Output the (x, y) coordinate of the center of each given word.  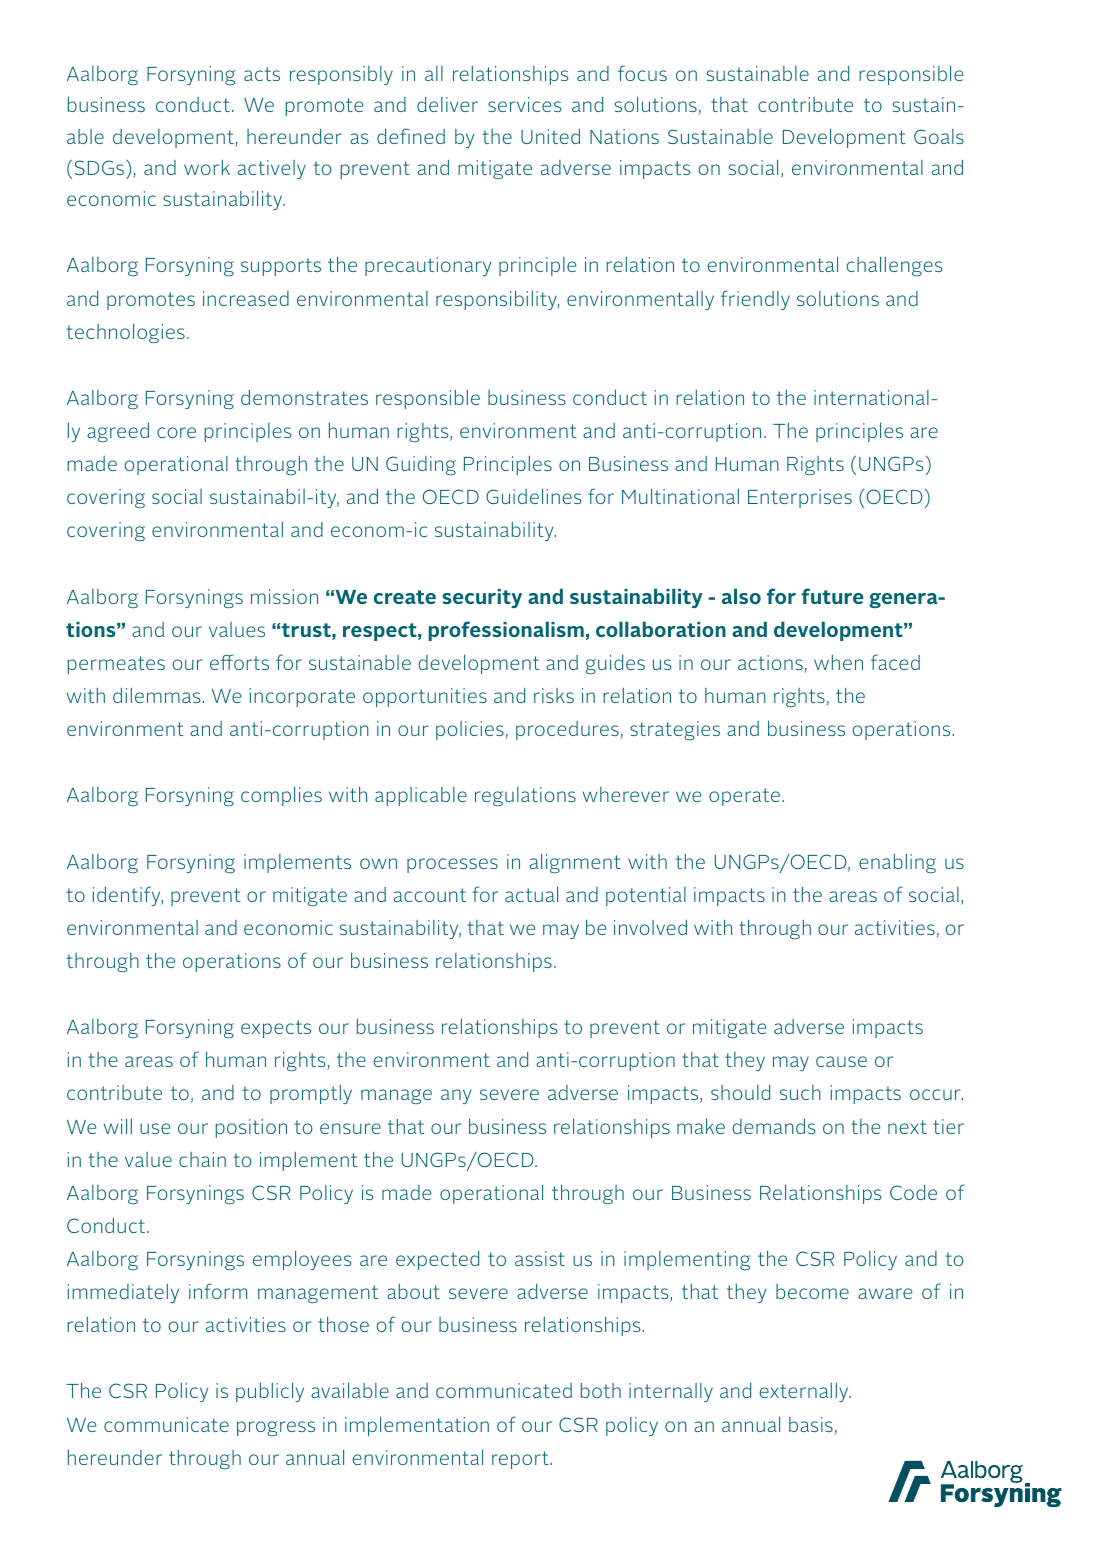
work (207, 167)
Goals (939, 136)
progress (276, 1428)
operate (744, 797)
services (525, 104)
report (521, 1460)
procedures (568, 730)
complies (281, 796)
